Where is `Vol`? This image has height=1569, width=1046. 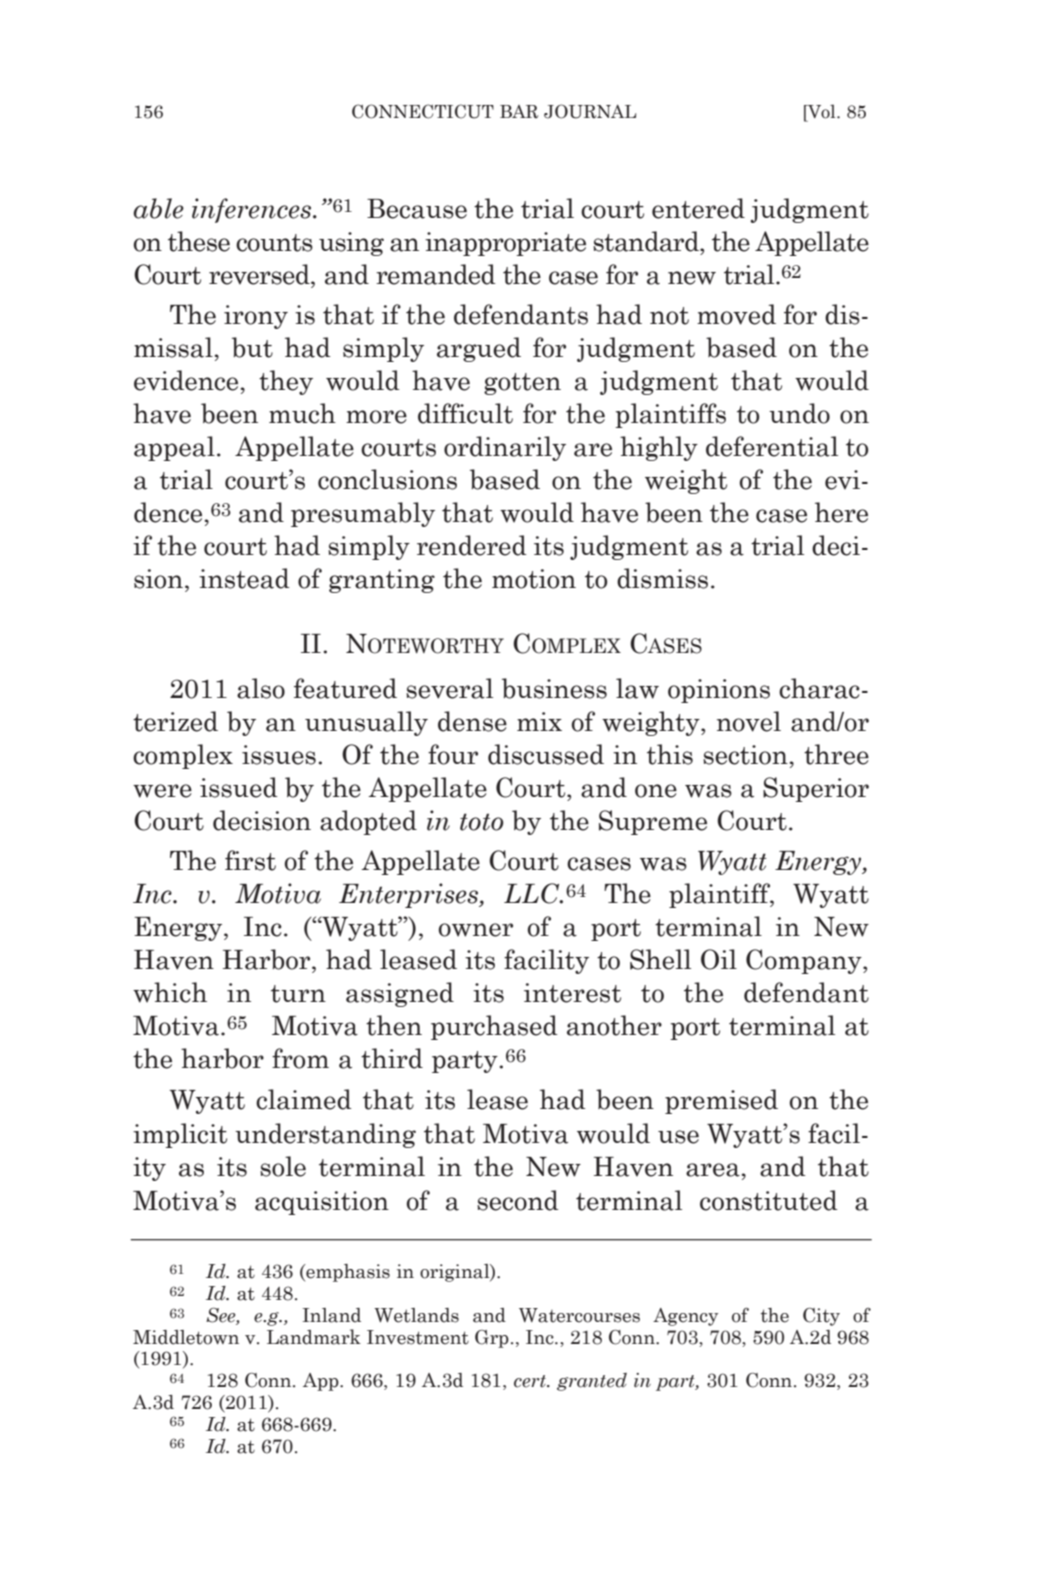
Vol is located at coordinates (822, 111).
